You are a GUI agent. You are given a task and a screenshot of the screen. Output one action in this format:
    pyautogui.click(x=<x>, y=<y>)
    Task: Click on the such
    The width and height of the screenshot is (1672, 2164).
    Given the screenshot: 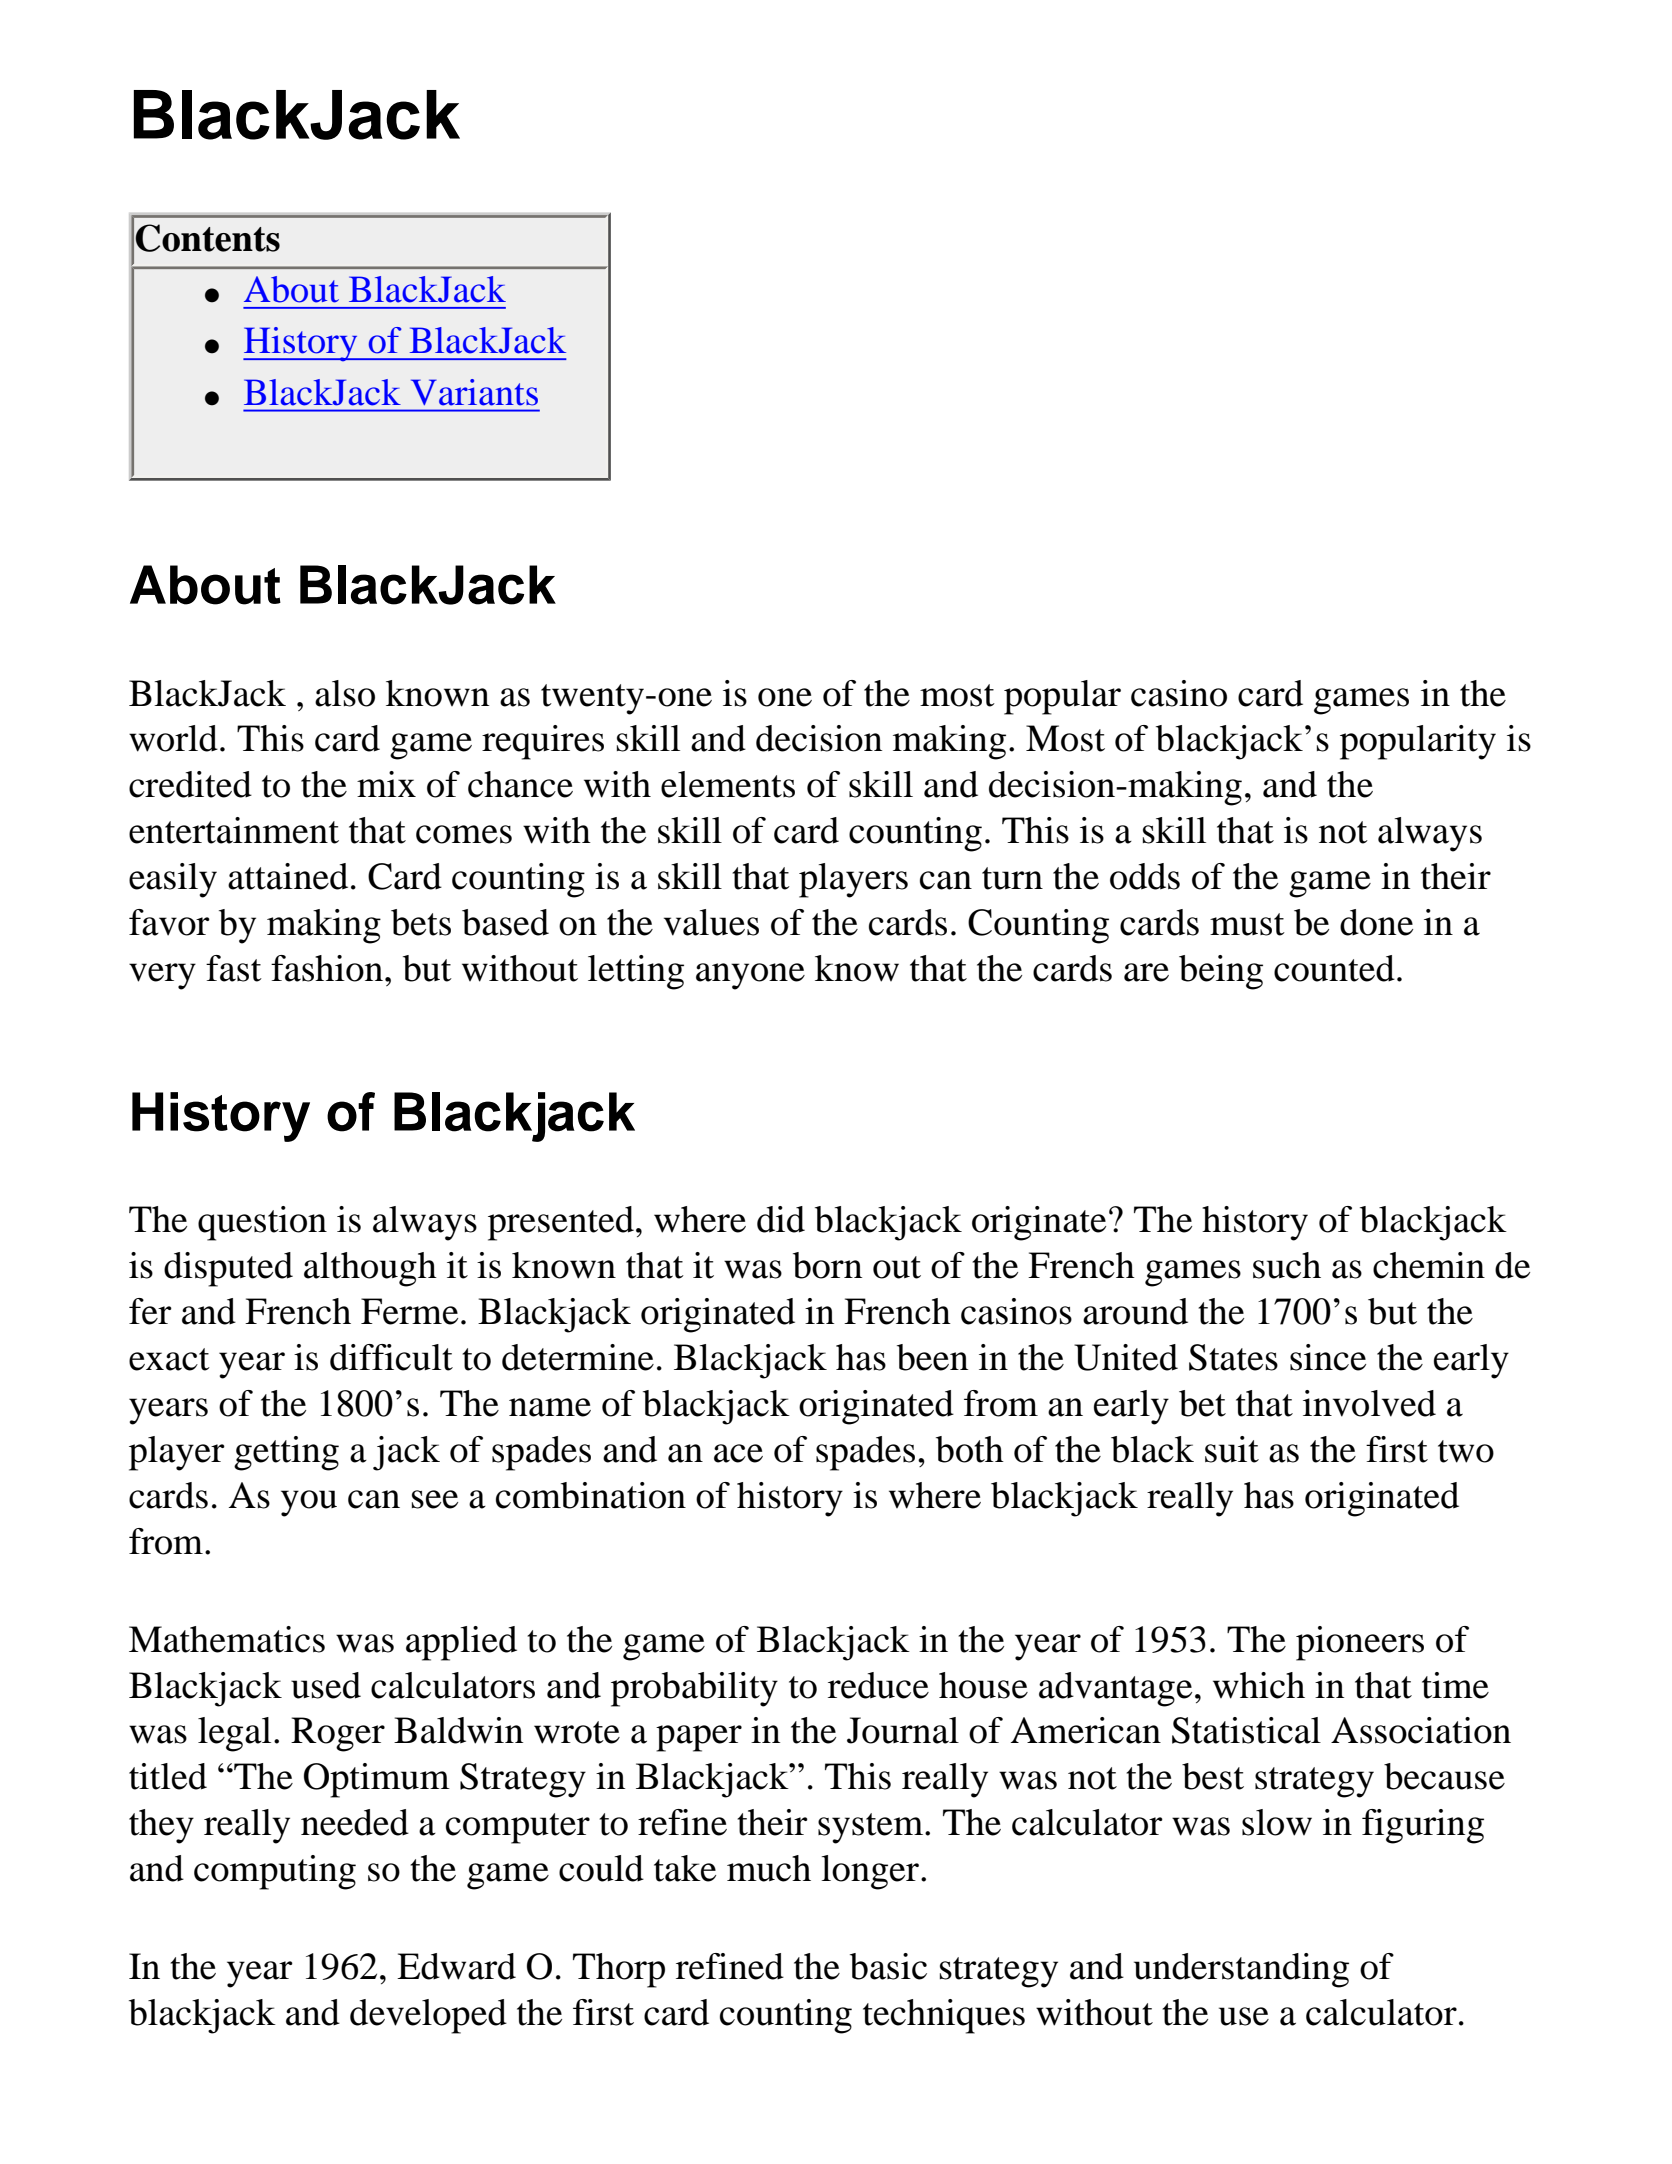 What is the action you would take?
    pyautogui.click(x=1287, y=1265)
